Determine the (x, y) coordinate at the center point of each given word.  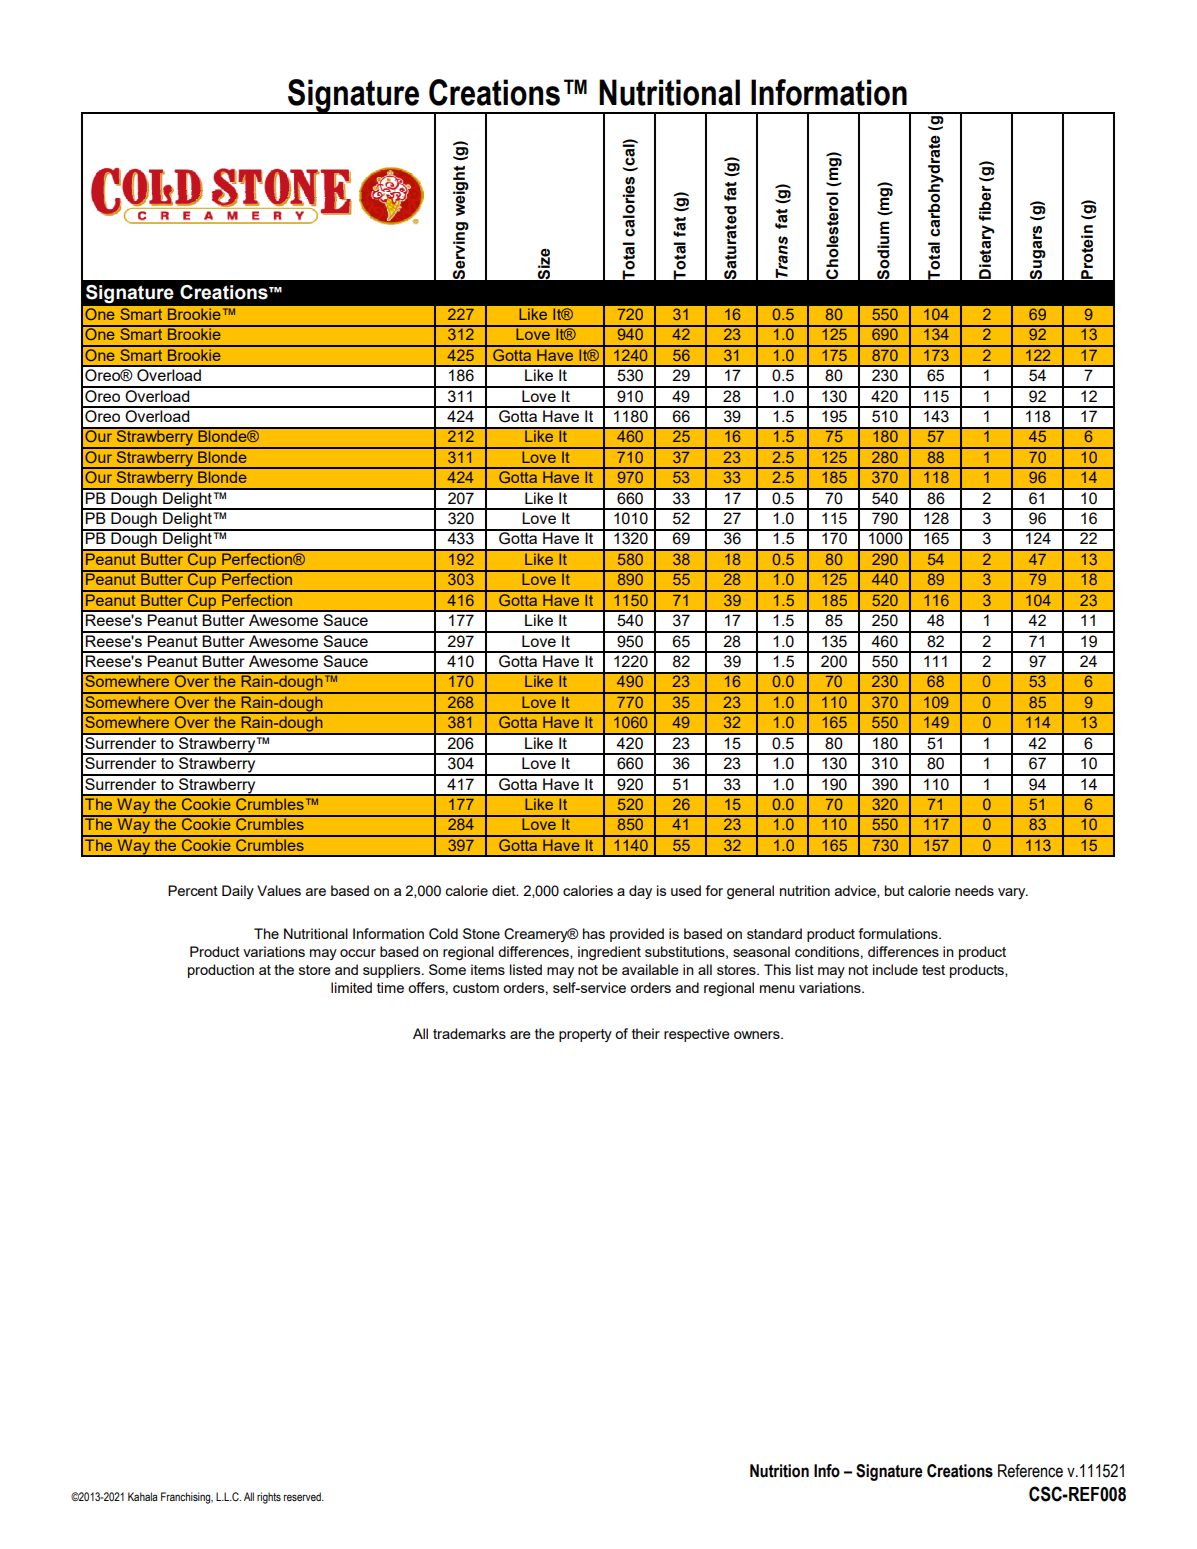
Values (279, 890)
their (646, 1033)
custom (476, 988)
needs (974, 890)
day (640, 892)
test (933, 970)
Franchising (187, 1498)
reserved (303, 1496)
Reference (1030, 1471)
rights (269, 1498)
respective (697, 1035)
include (895, 969)
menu (777, 989)
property (585, 1035)
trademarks (469, 1033)
